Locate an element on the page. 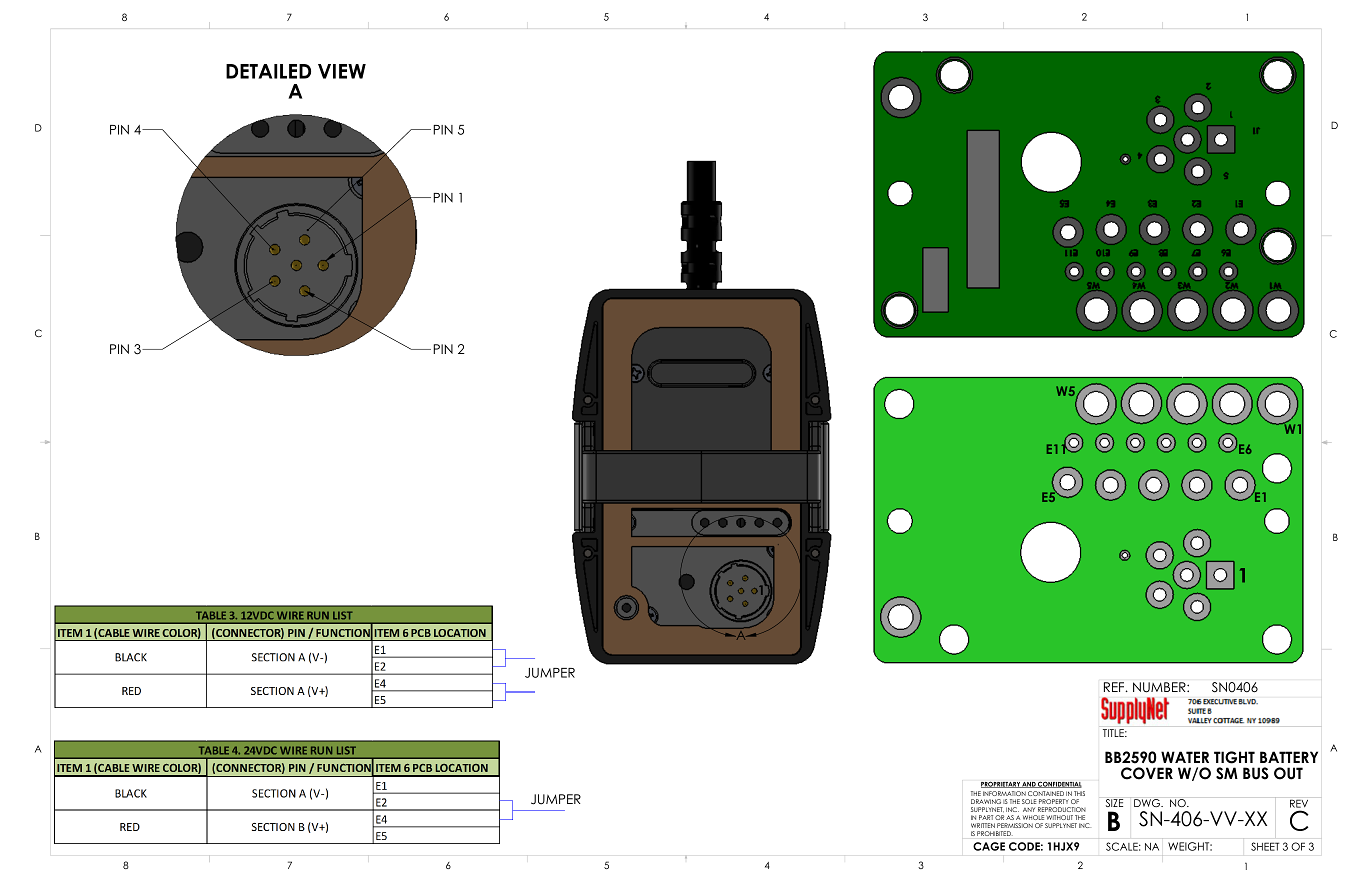  TIGHT is located at coordinates (1234, 757).
